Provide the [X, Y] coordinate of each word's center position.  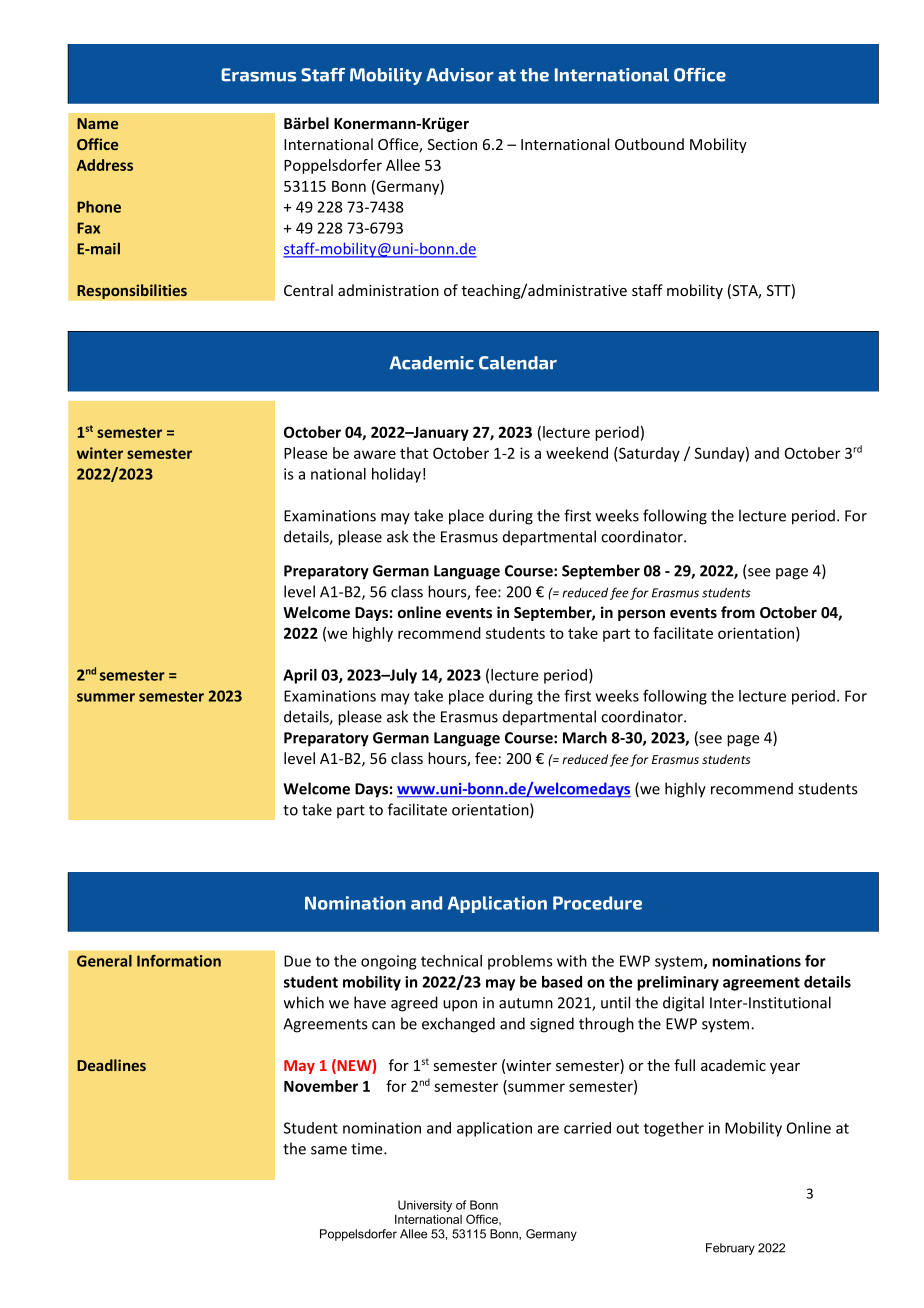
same [329, 1150]
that [414, 453]
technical [451, 961]
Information [179, 961]
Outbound [649, 144]
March [585, 737]
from [738, 612]
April [300, 676]
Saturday [648, 454]
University [425, 1206]
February [730, 1249]
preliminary [678, 983]
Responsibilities [132, 291]
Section [452, 144]
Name [97, 123]
